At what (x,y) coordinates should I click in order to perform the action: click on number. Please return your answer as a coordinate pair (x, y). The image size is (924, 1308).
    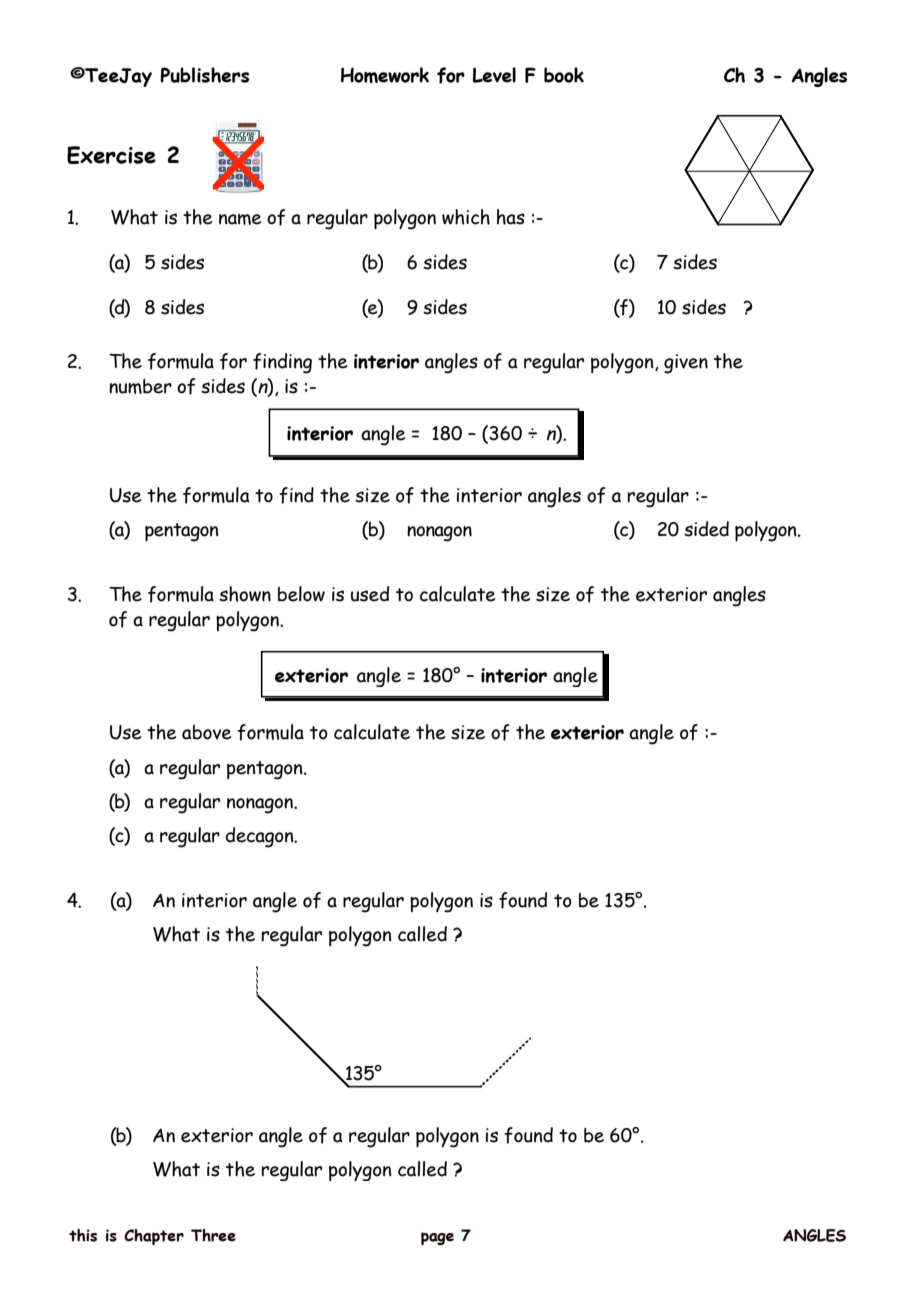
    Looking at the image, I should click on (140, 386).
